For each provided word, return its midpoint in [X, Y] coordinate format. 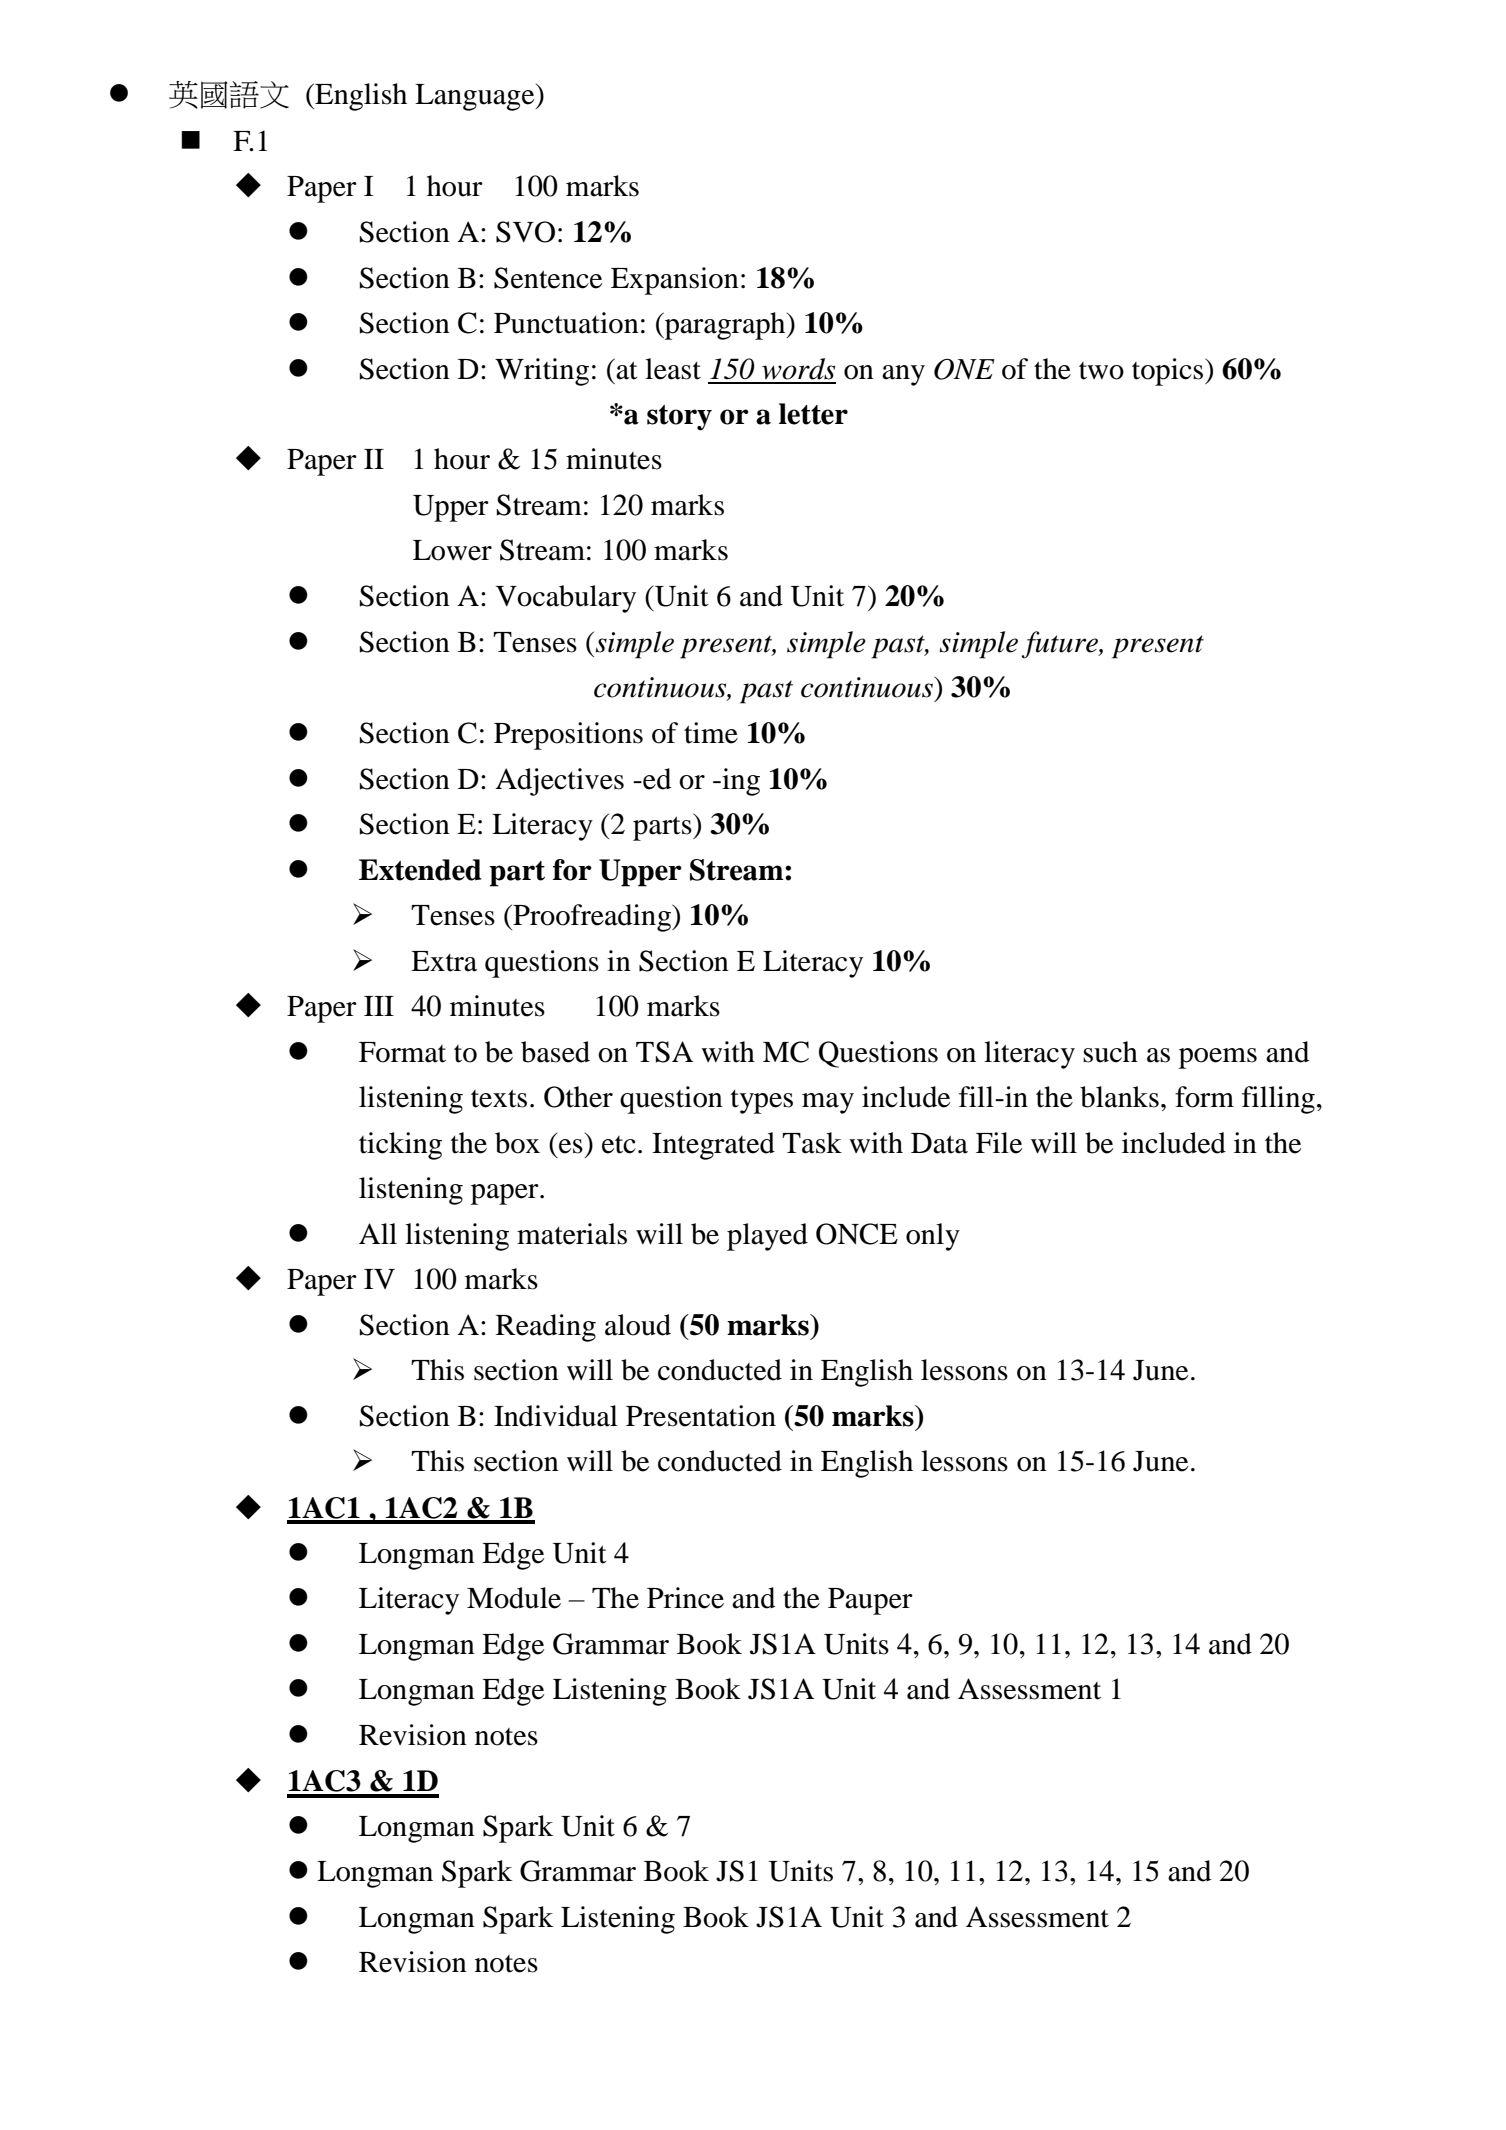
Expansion [675, 281]
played [767, 1237]
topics [1169, 372]
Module [514, 1598]
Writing [542, 372]
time [711, 733]
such [1110, 1052]
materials [572, 1234]
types [762, 1102]
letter [813, 414]
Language [476, 97]
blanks [1119, 1097]
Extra [444, 961]
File [999, 1143]
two [1101, 371]
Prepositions [568, 736]
